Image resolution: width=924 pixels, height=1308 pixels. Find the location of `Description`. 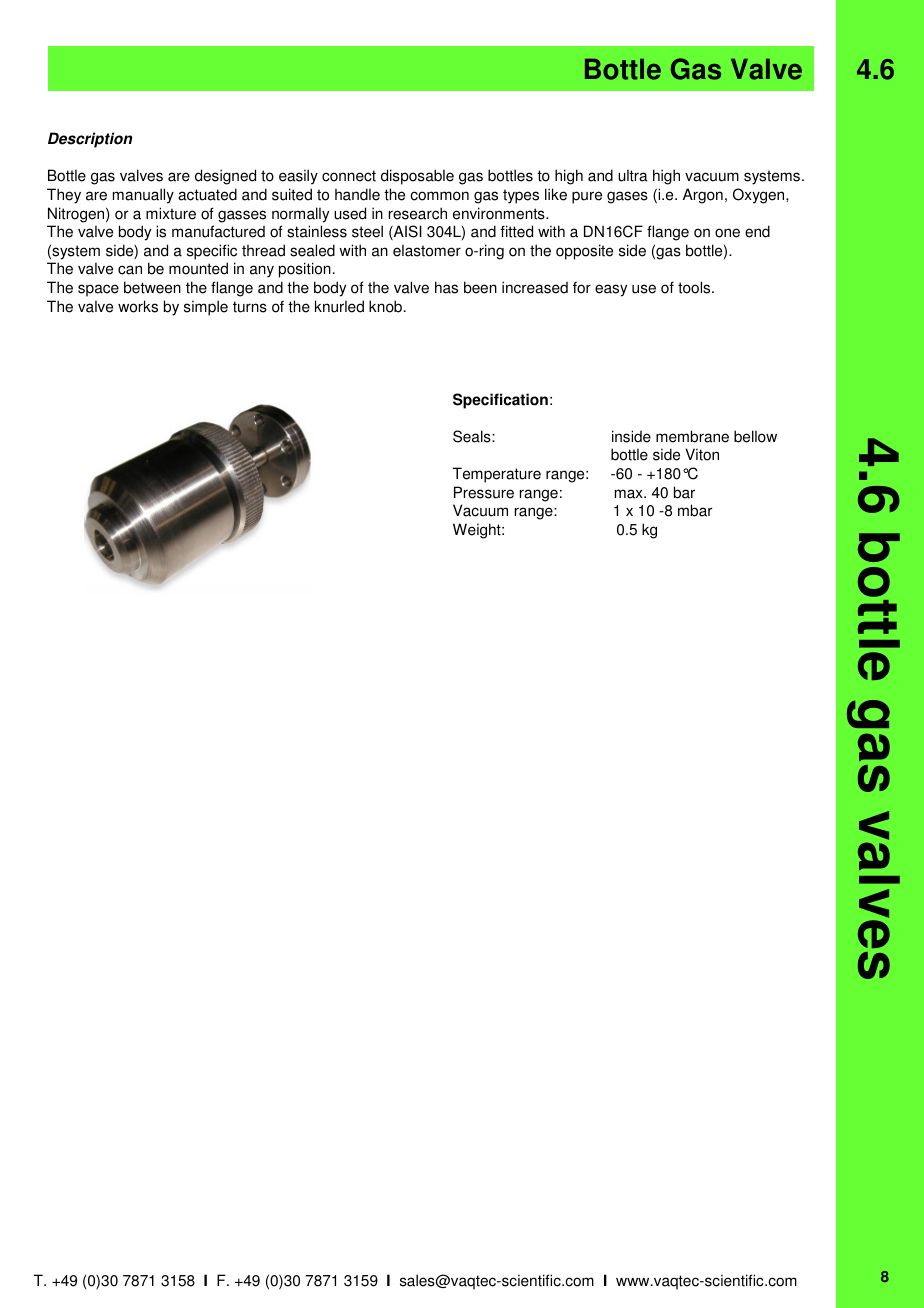

Description is located at coordinates (90, 140).
